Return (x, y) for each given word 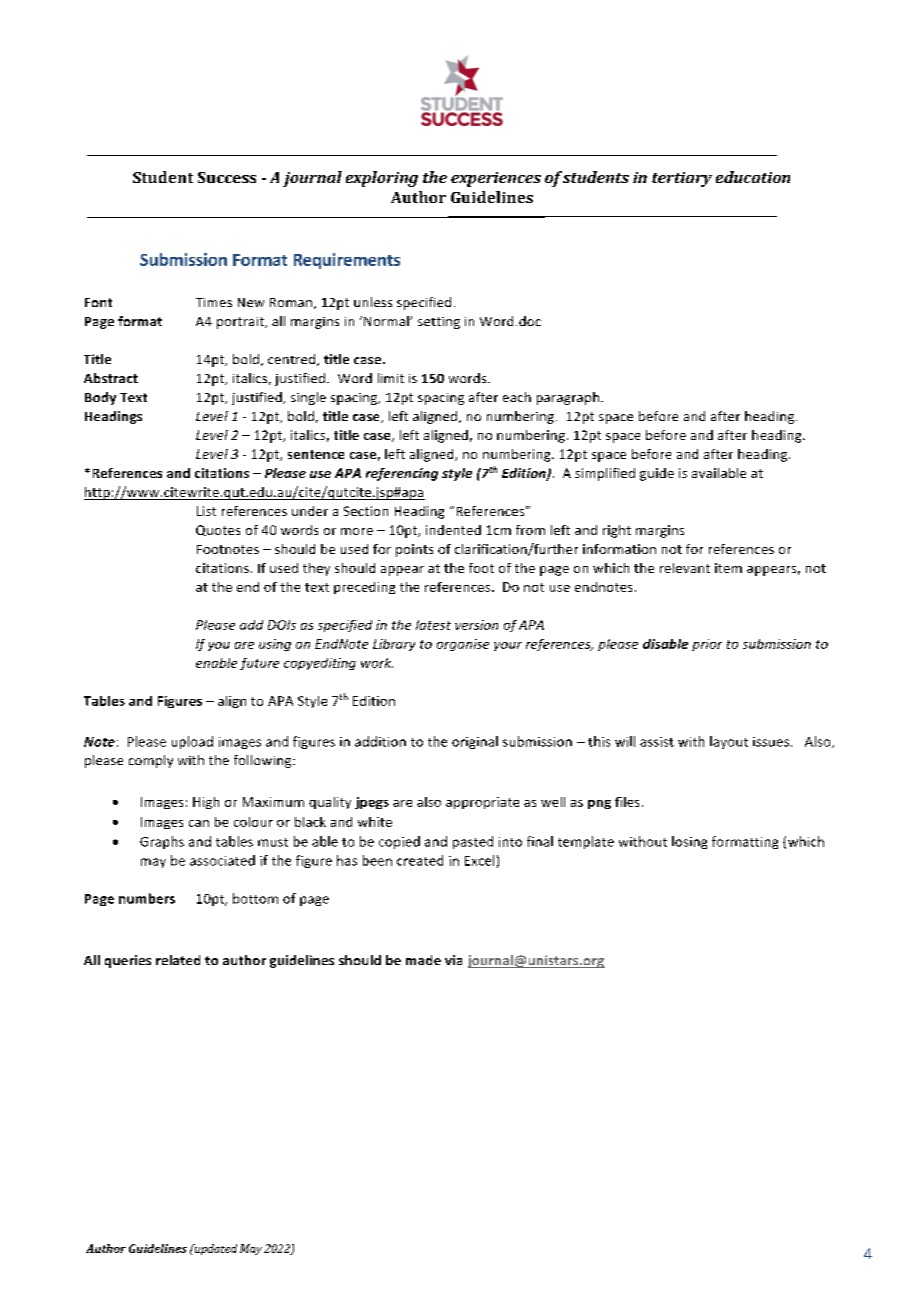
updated (214, 1249)
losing (689, 842)
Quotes (218, 530)
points (414, 550)
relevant (685, 568)
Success (227, 177)
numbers (147, 898)
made (423, 960)
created (420, 860)
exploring (382, 179)
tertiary (682, 179)
